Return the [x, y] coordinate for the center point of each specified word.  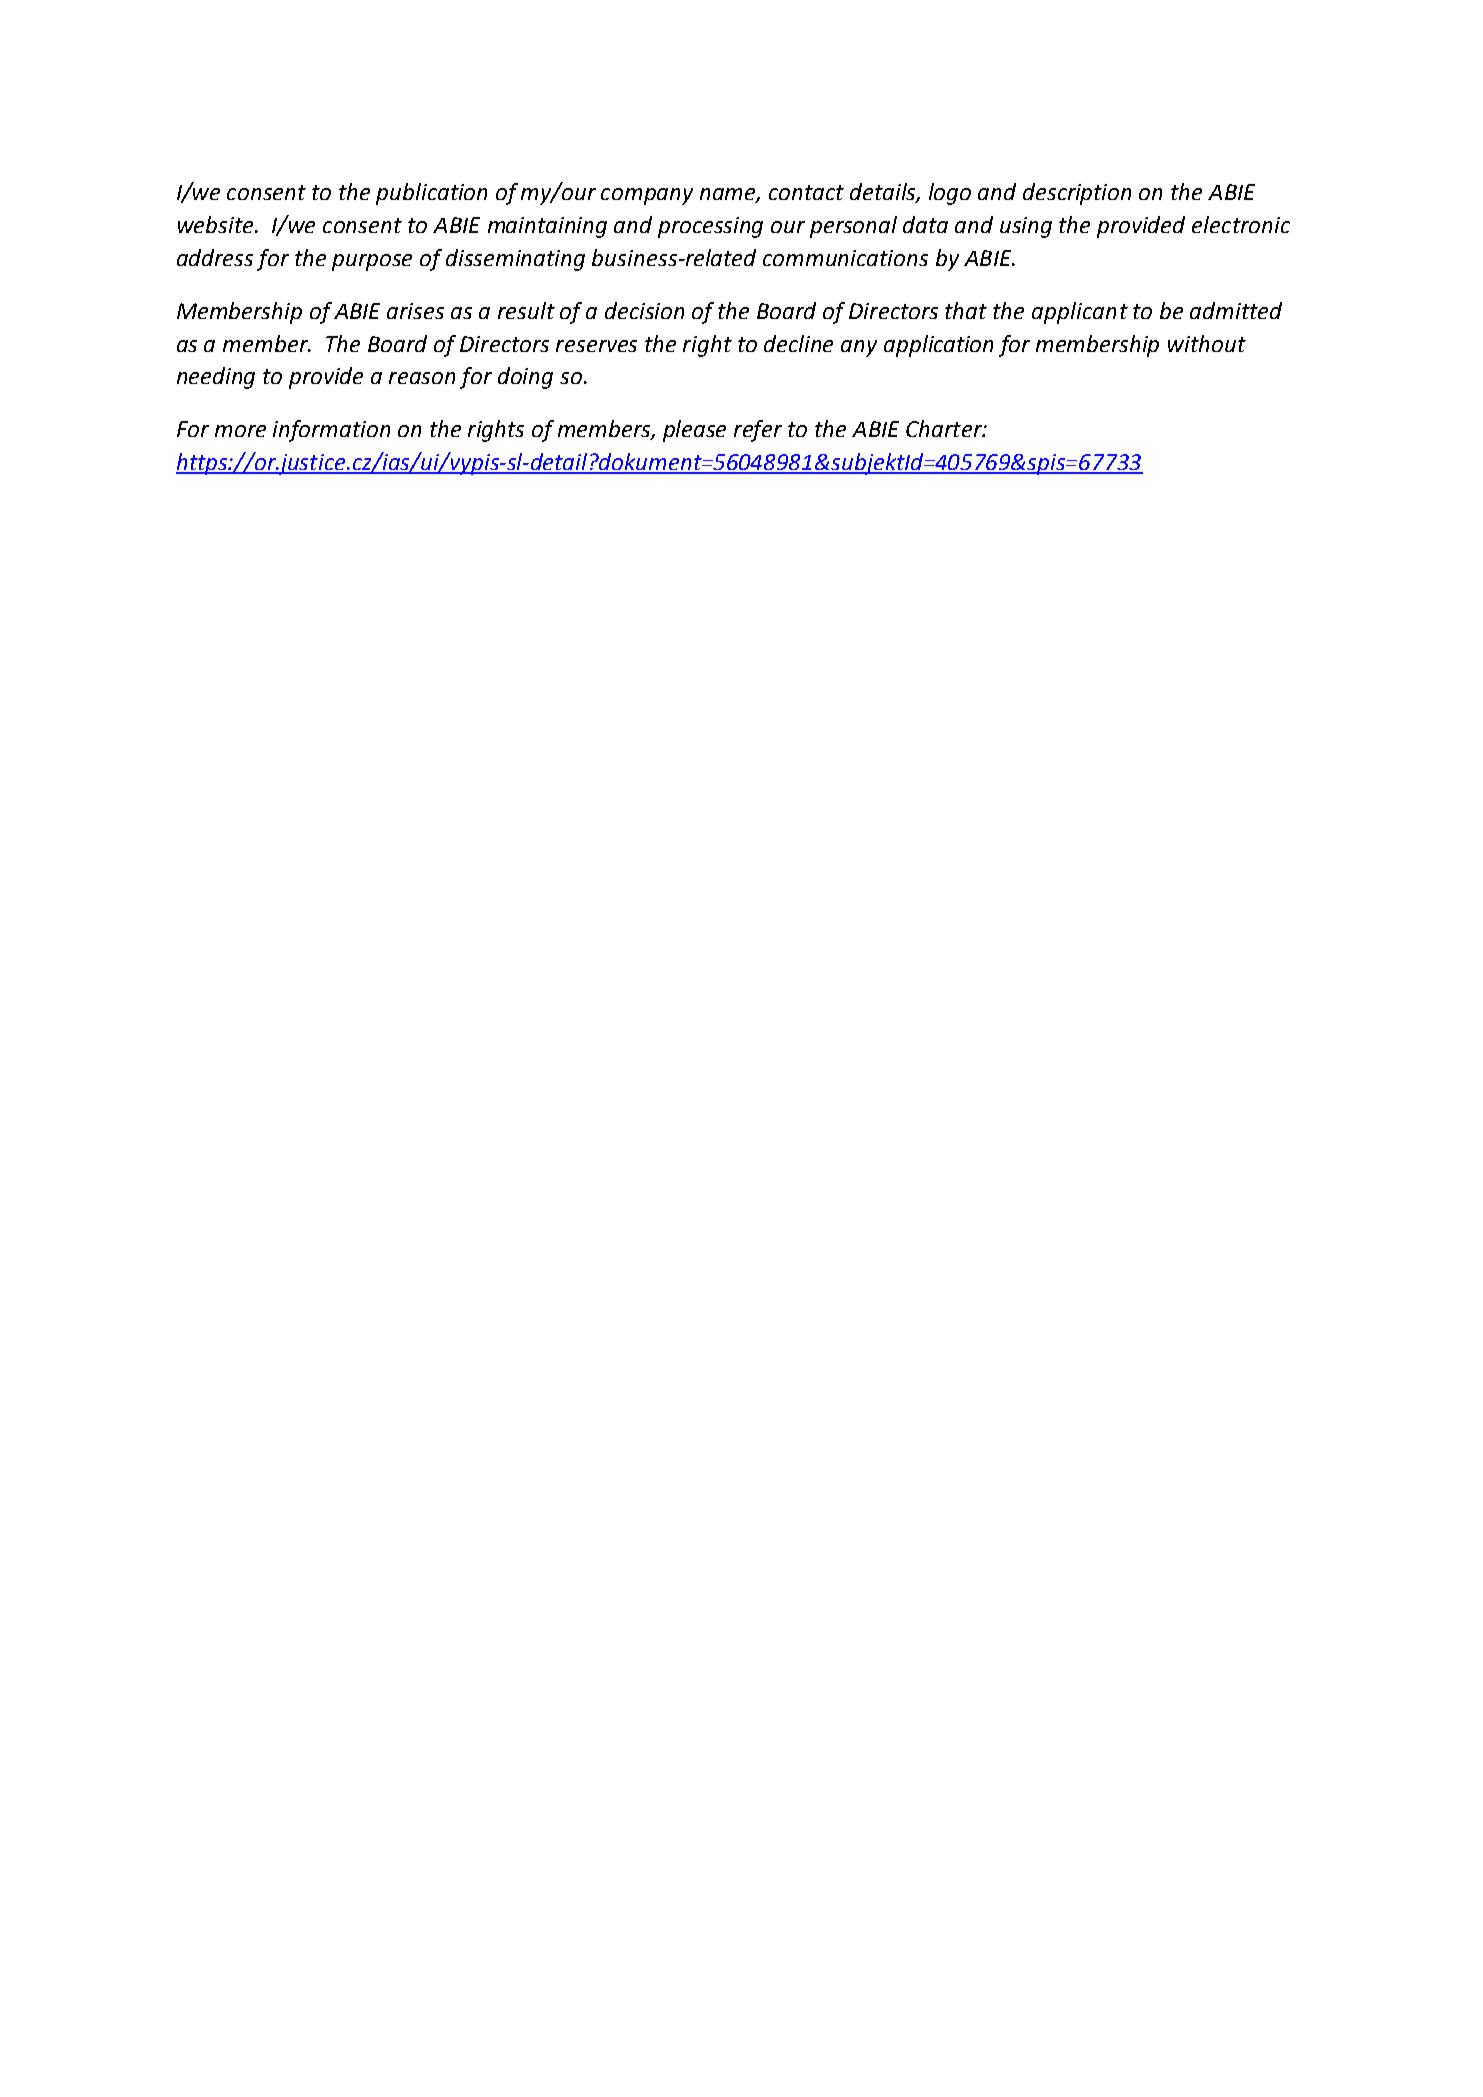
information [331, 431]
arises [415, 311]
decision [644, 310]
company [647, 196]
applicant [1080, 313]
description [1077, 194]
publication [431, 194]
